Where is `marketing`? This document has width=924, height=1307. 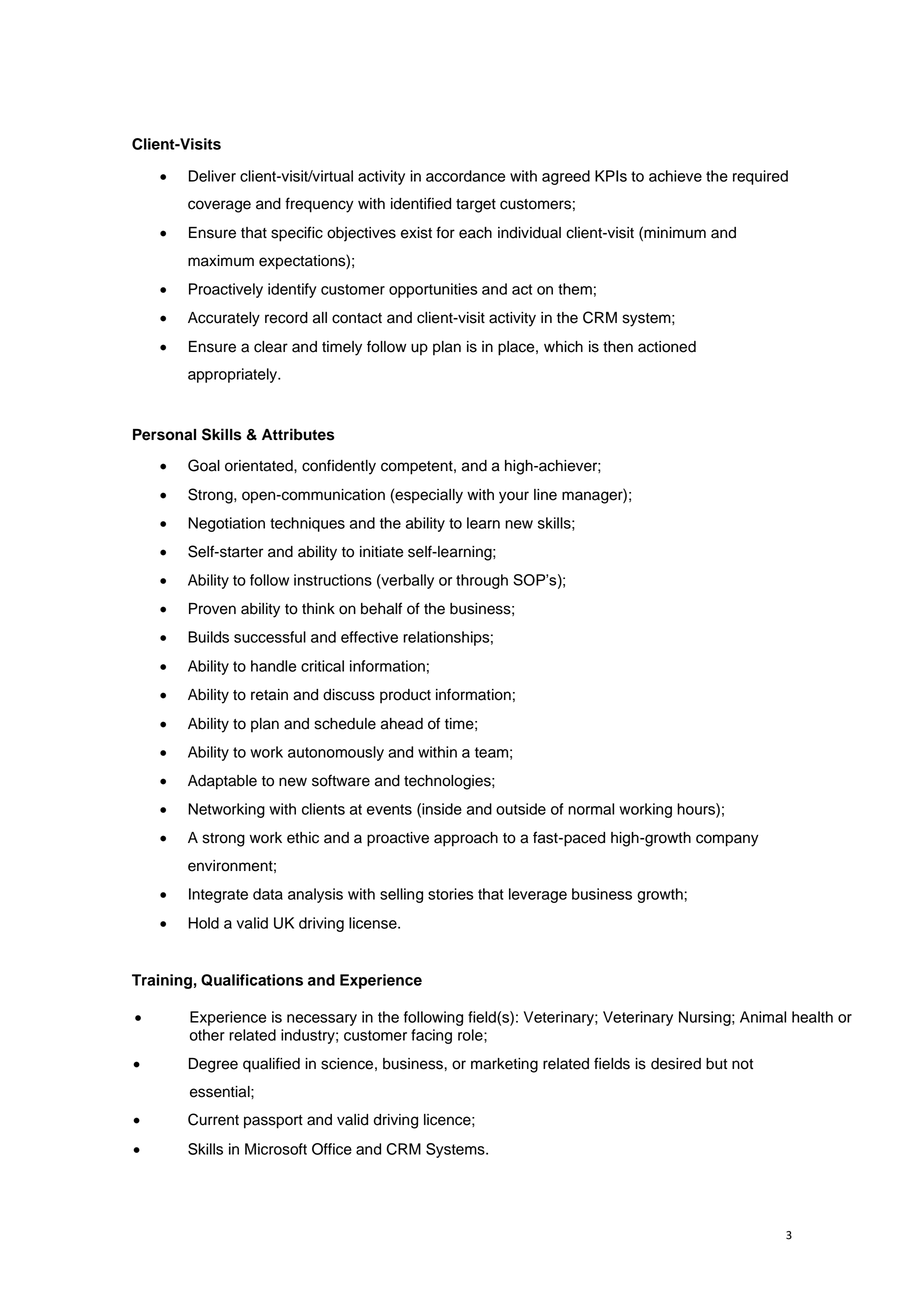
marketing is located at coordinates (504, 1065).
